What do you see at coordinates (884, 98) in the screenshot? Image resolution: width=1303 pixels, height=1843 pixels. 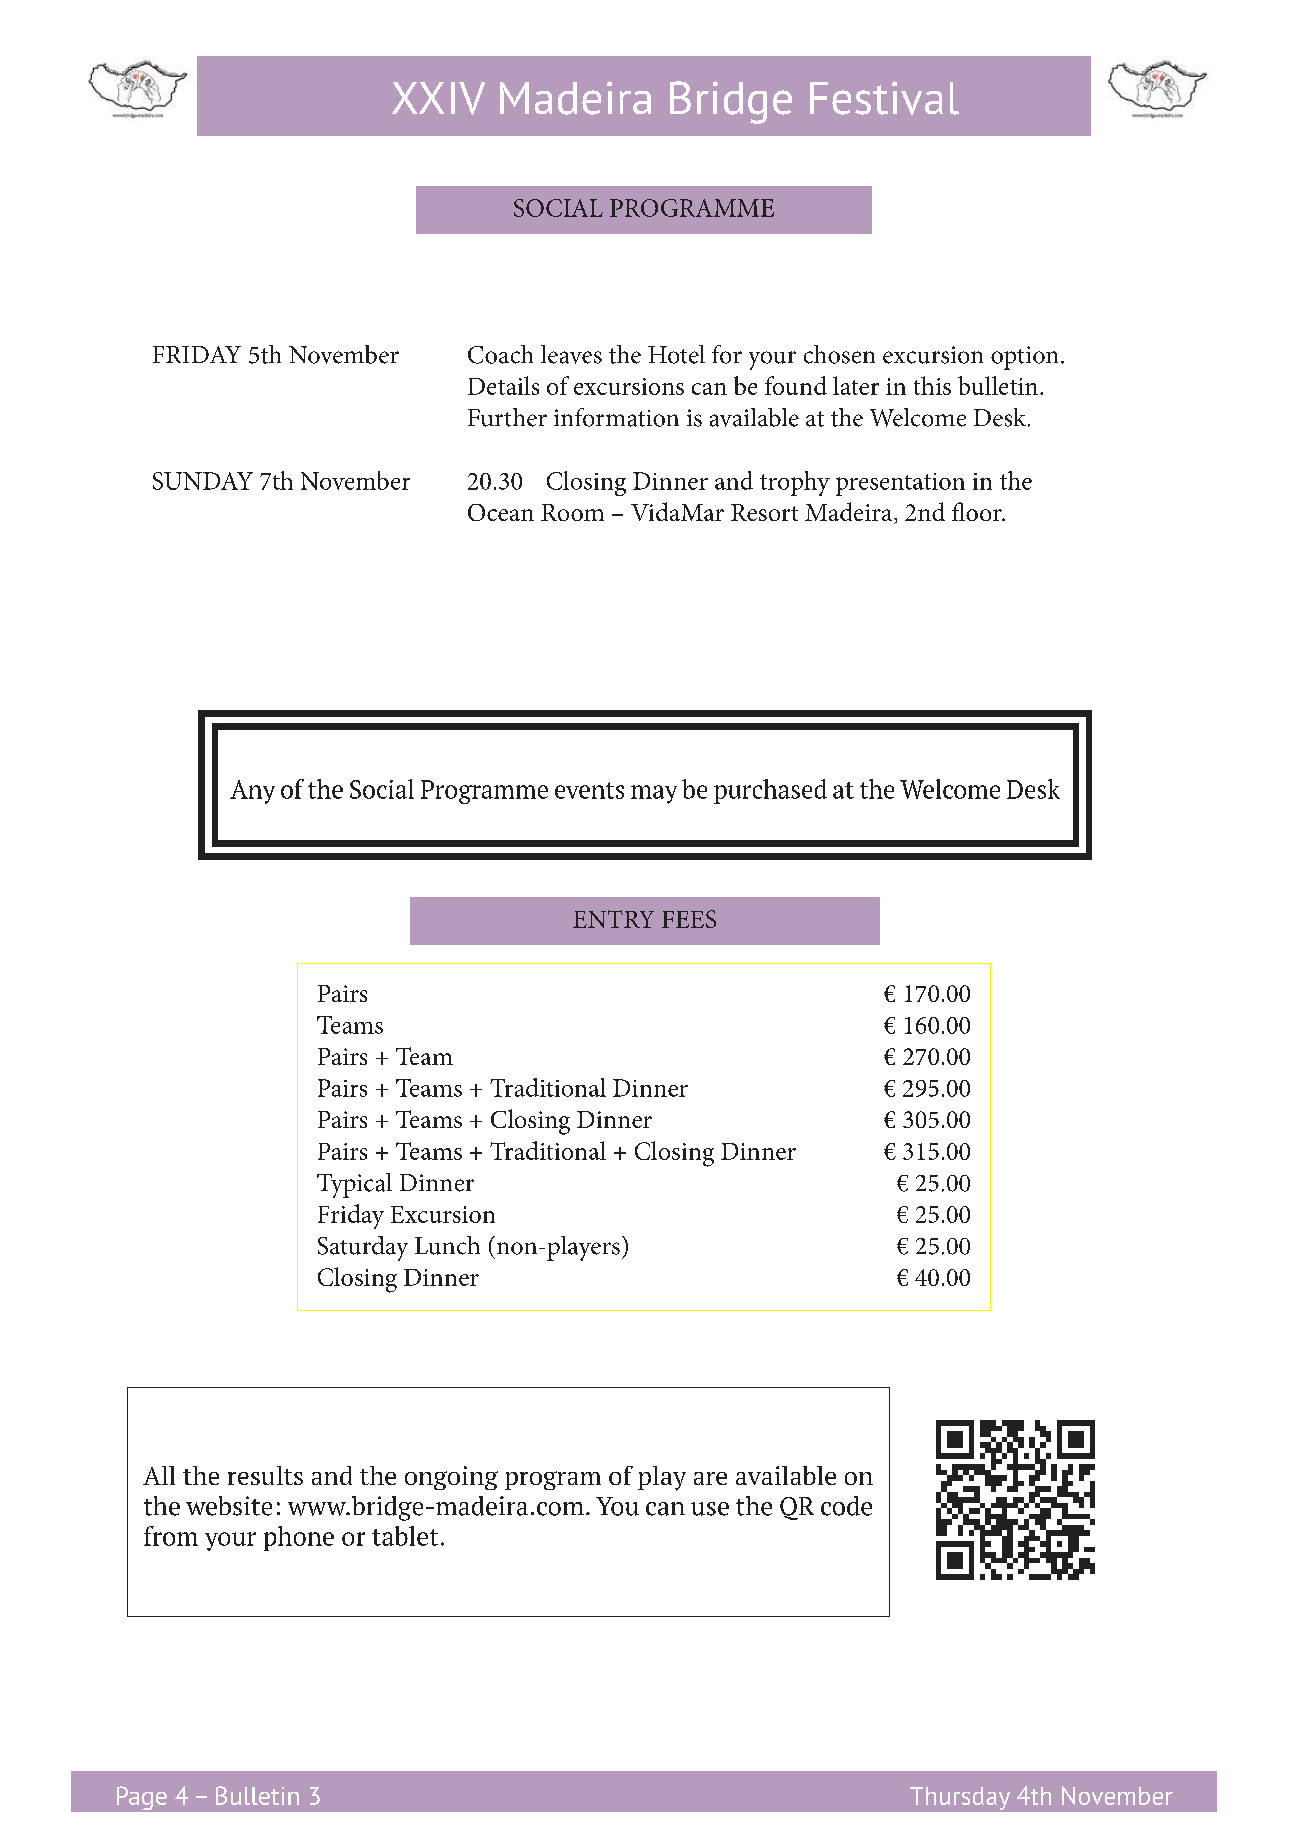 I see `Festival` at bounding box center [884, 98].
